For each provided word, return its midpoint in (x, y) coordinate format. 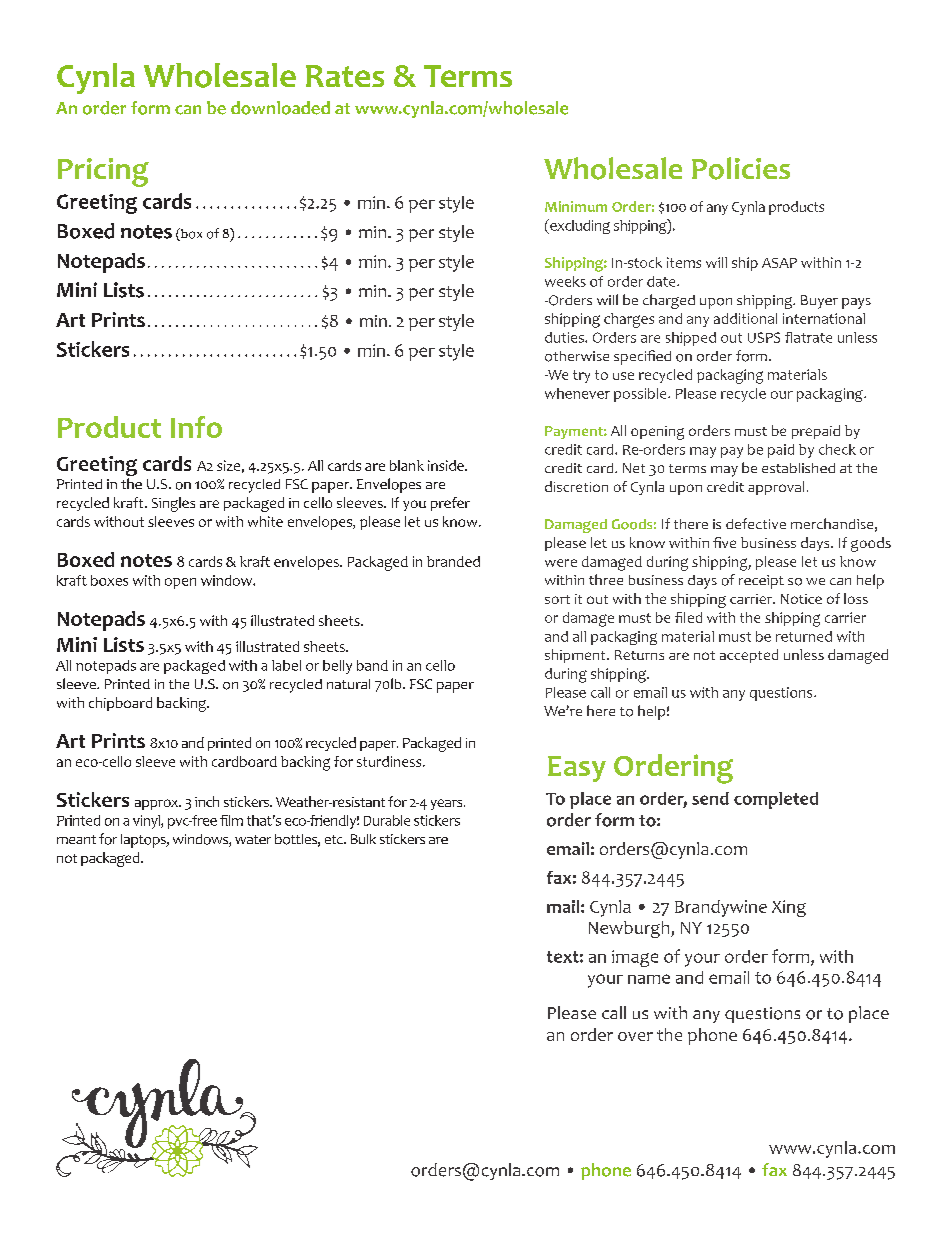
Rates (345, 76)
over (635, 1036)
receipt (761, 582)
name (649, 979)
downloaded (280, 108)
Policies (741, 168)
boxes (109, 580)
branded (453, 561)
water (253, 839)
